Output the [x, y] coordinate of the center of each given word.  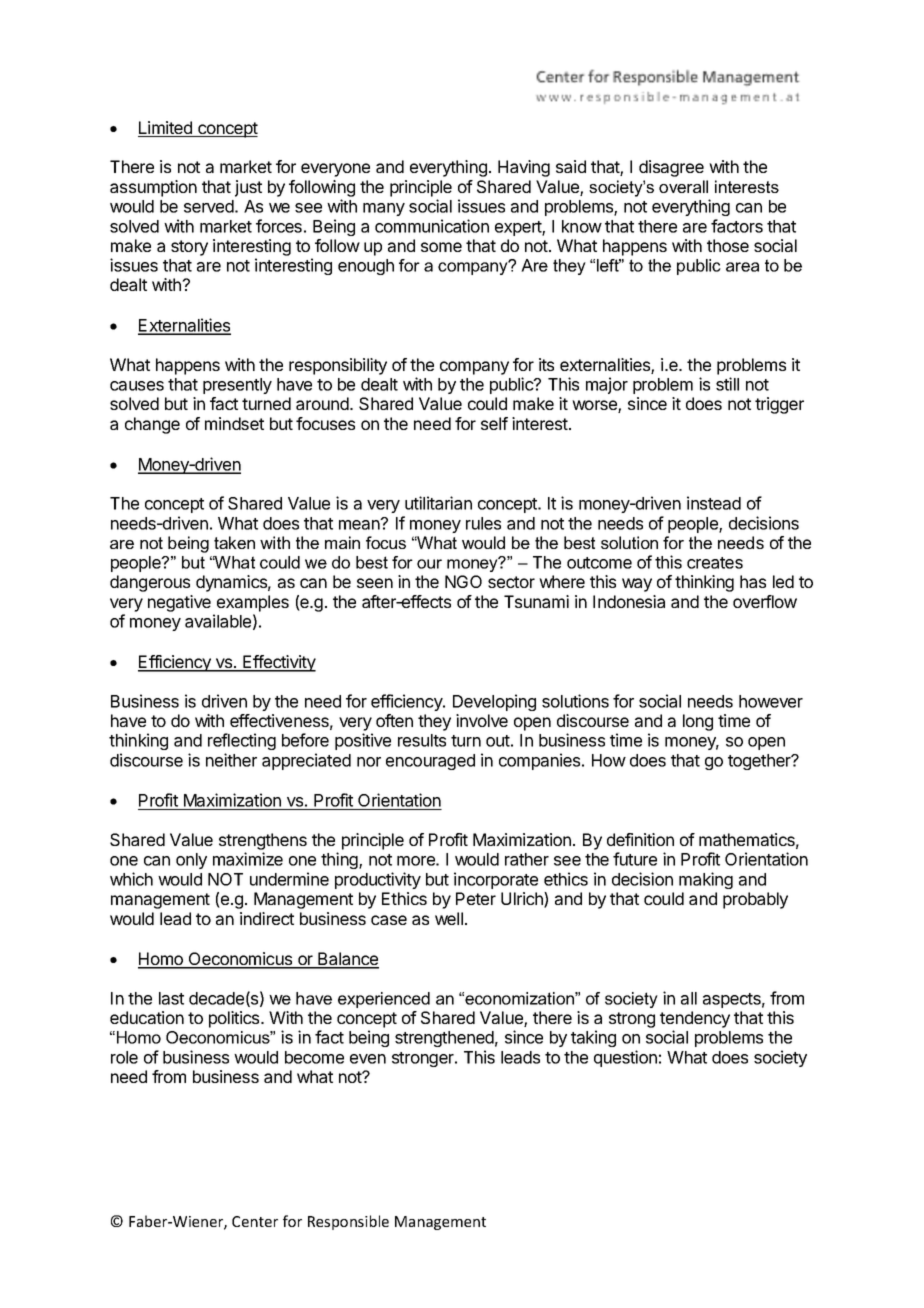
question [625, 1058]
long [698, 722]
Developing [494, 702]
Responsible [348, 1222]
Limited [166, 129]
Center [255, 1221]
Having [524, 168]
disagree [671, 168]
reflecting [242, 741]
